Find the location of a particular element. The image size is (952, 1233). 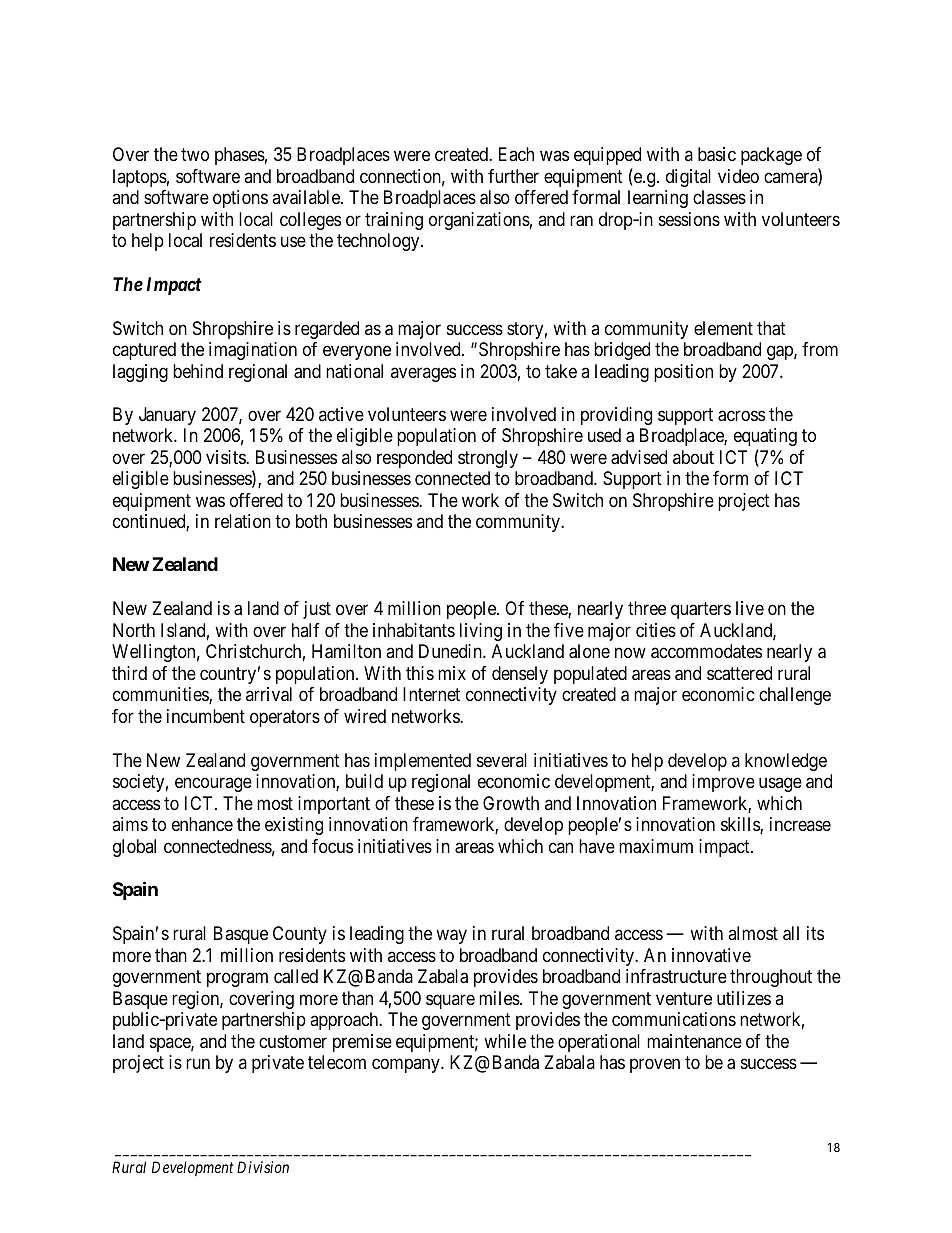

Dunedin is located at coordinates (451, 651).
